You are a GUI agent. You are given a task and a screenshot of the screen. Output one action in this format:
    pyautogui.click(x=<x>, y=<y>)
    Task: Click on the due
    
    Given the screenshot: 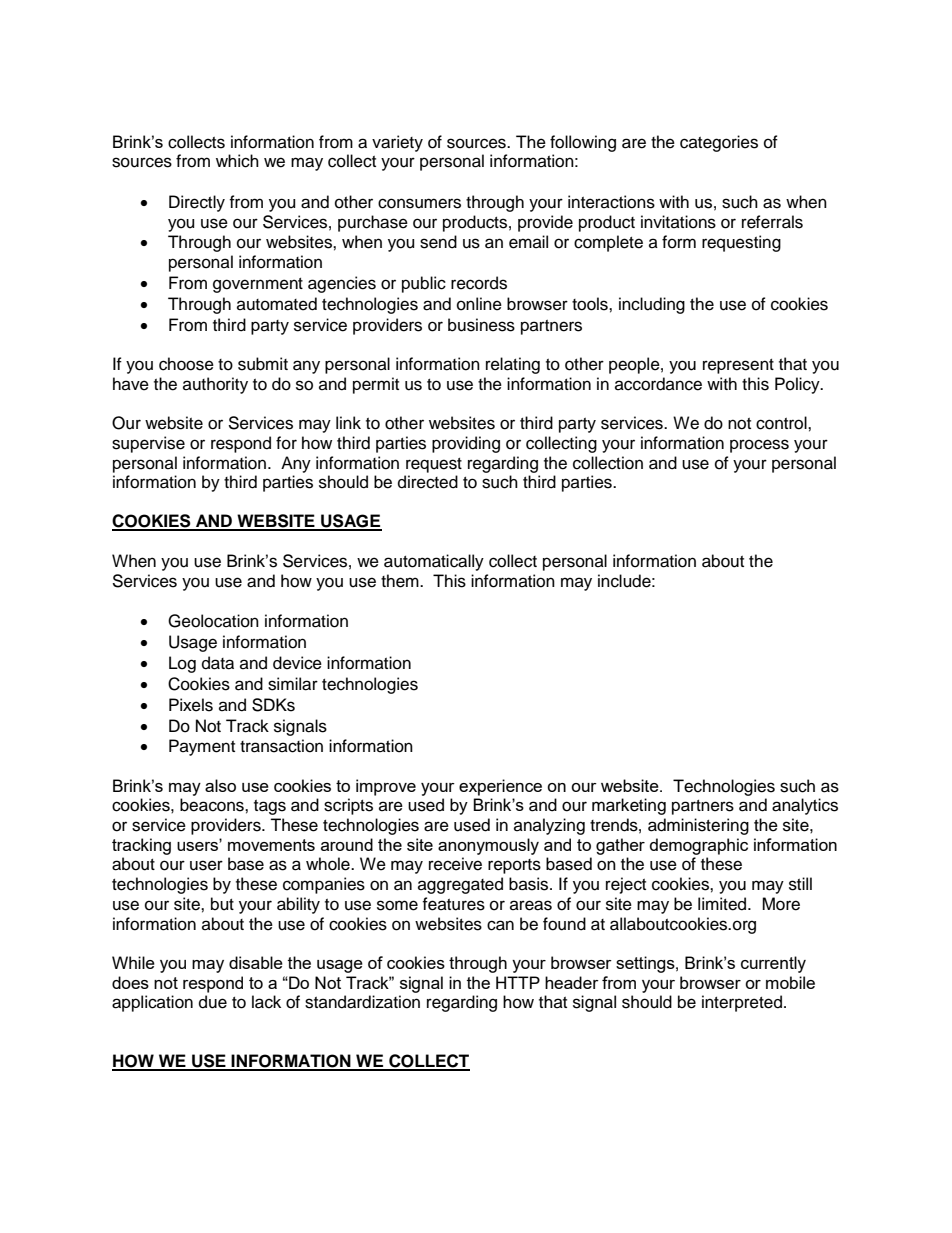 What is the action you would take?
    pyautogui.click(x=213, y=1002)
